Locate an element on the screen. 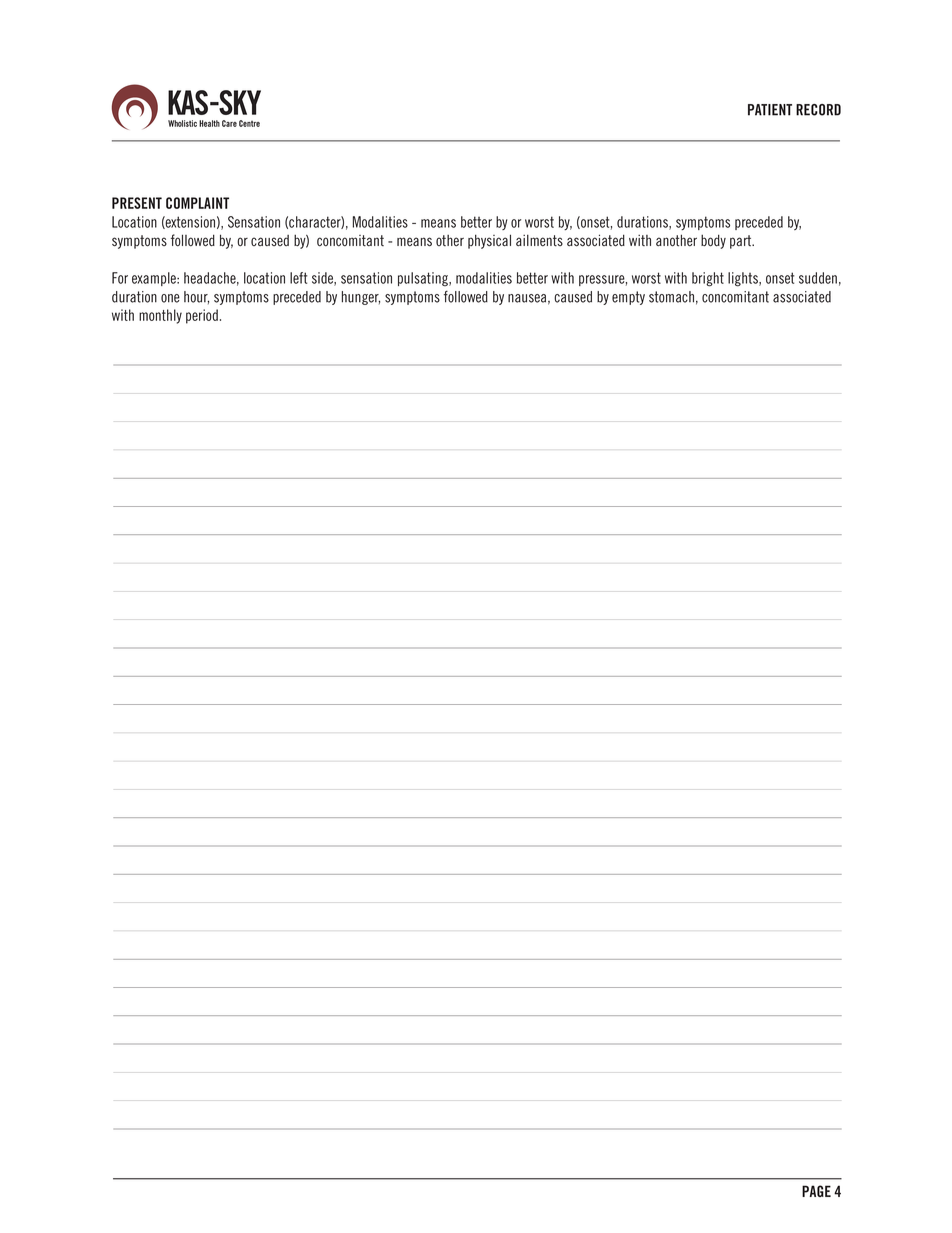  hunger is located at coordinates (361, 298).
